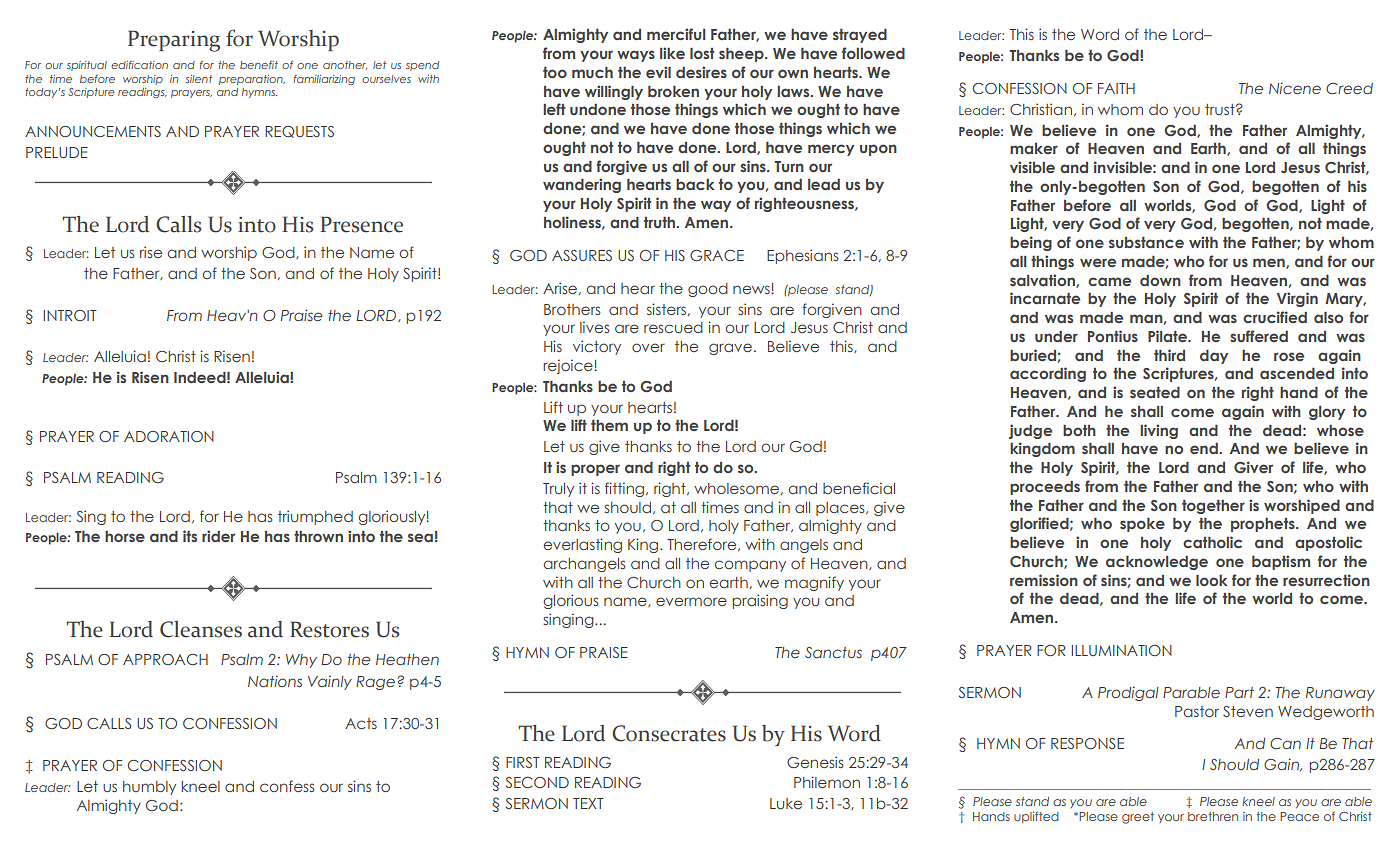 The height and width of the screenshot is (850, 1400). What do you see at coordinates (169, 436) in the screenshot?
I see `ADORATION` at bounding box center [169, 436].
